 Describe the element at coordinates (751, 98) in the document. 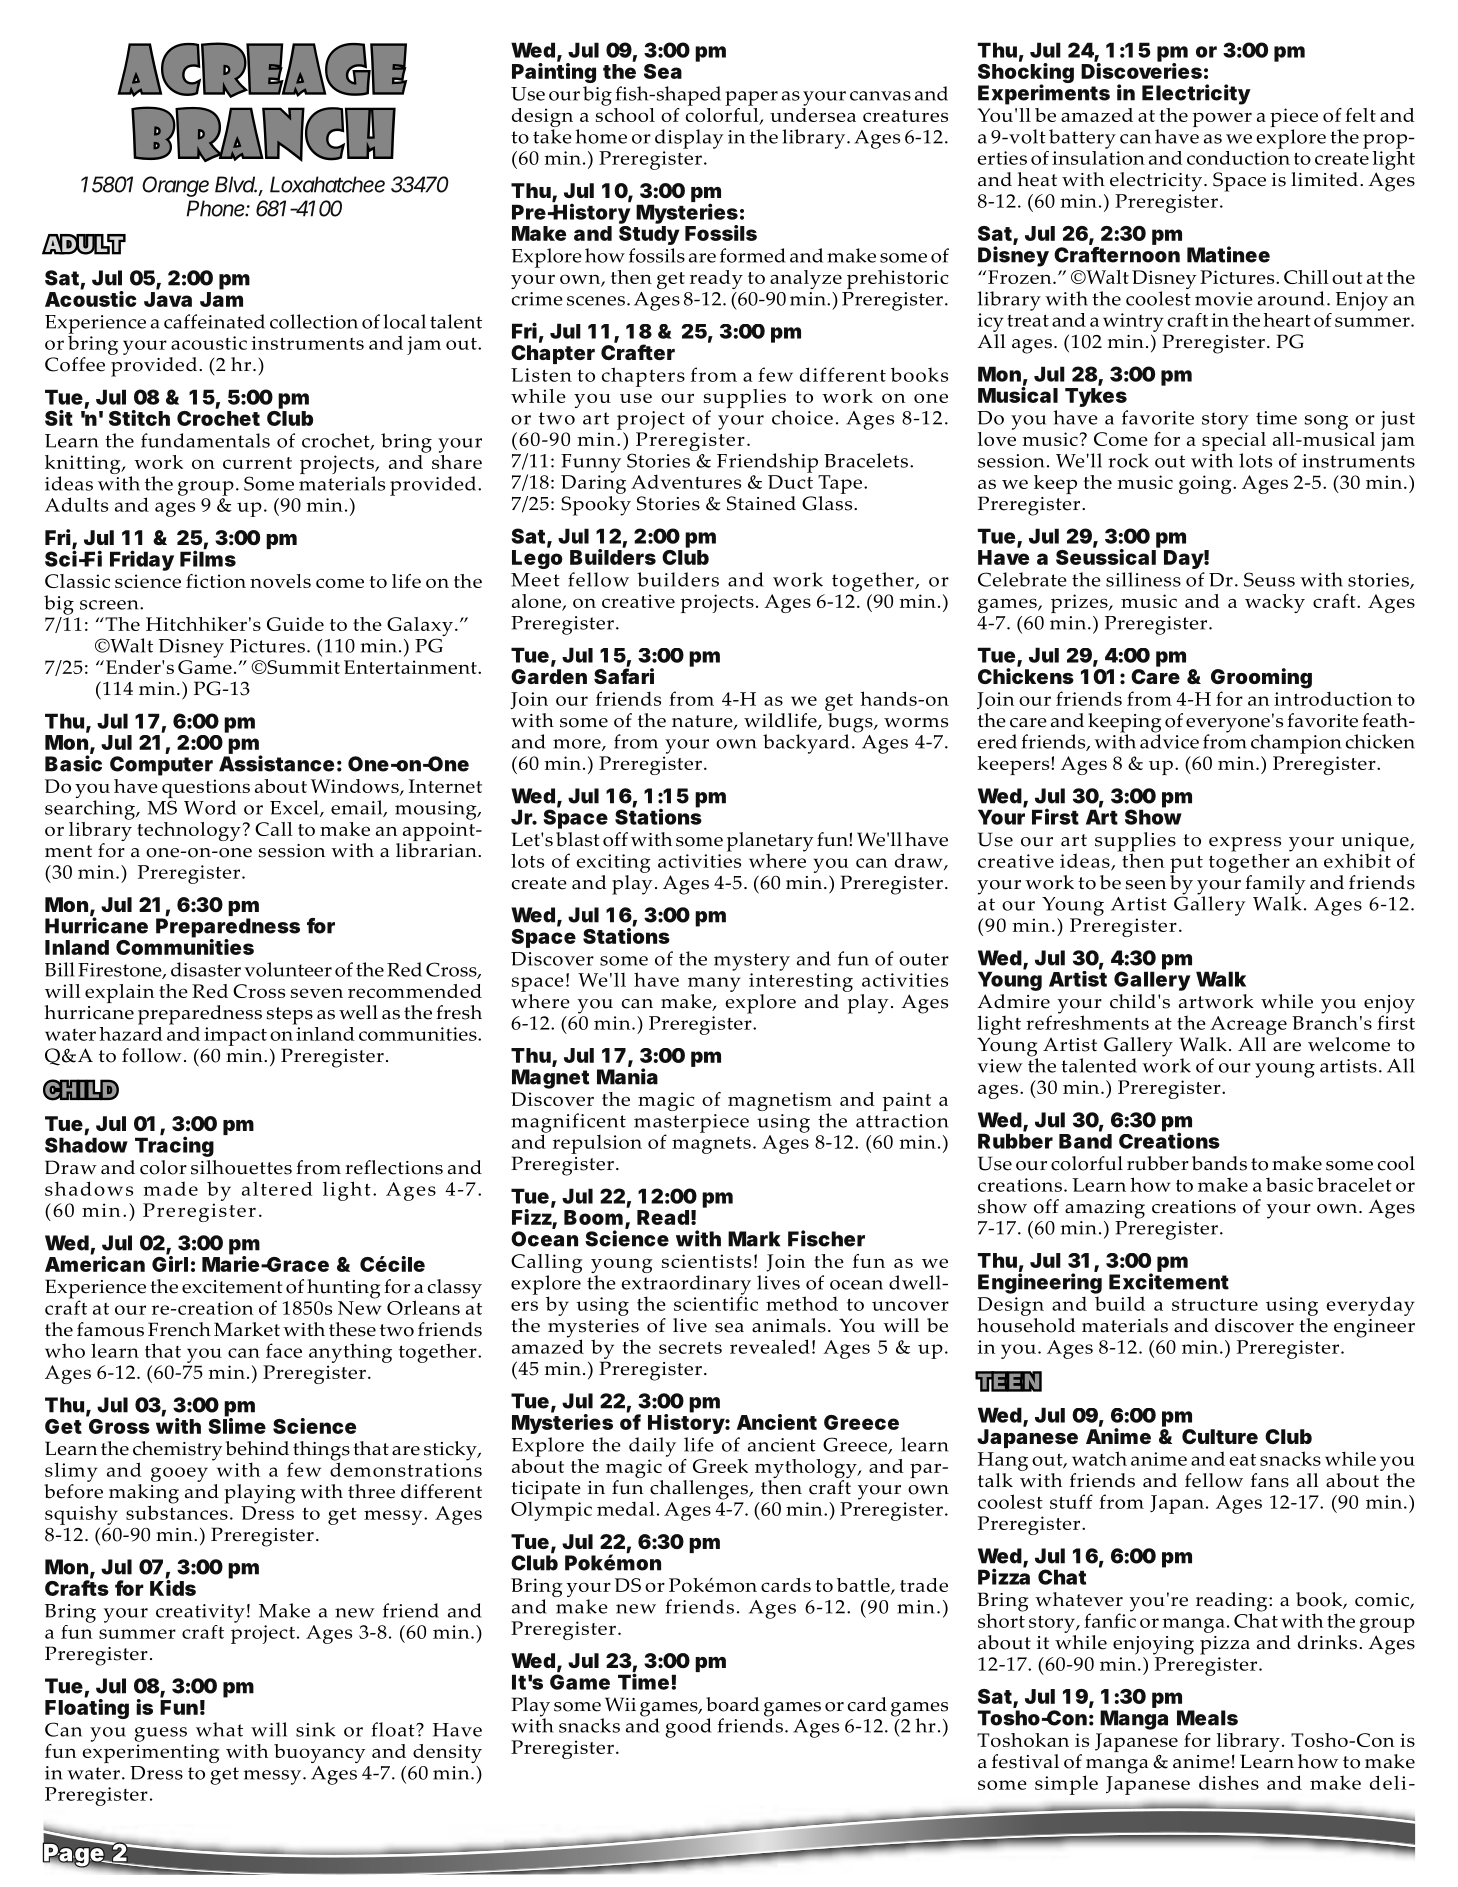

I see `paper` at that location.
